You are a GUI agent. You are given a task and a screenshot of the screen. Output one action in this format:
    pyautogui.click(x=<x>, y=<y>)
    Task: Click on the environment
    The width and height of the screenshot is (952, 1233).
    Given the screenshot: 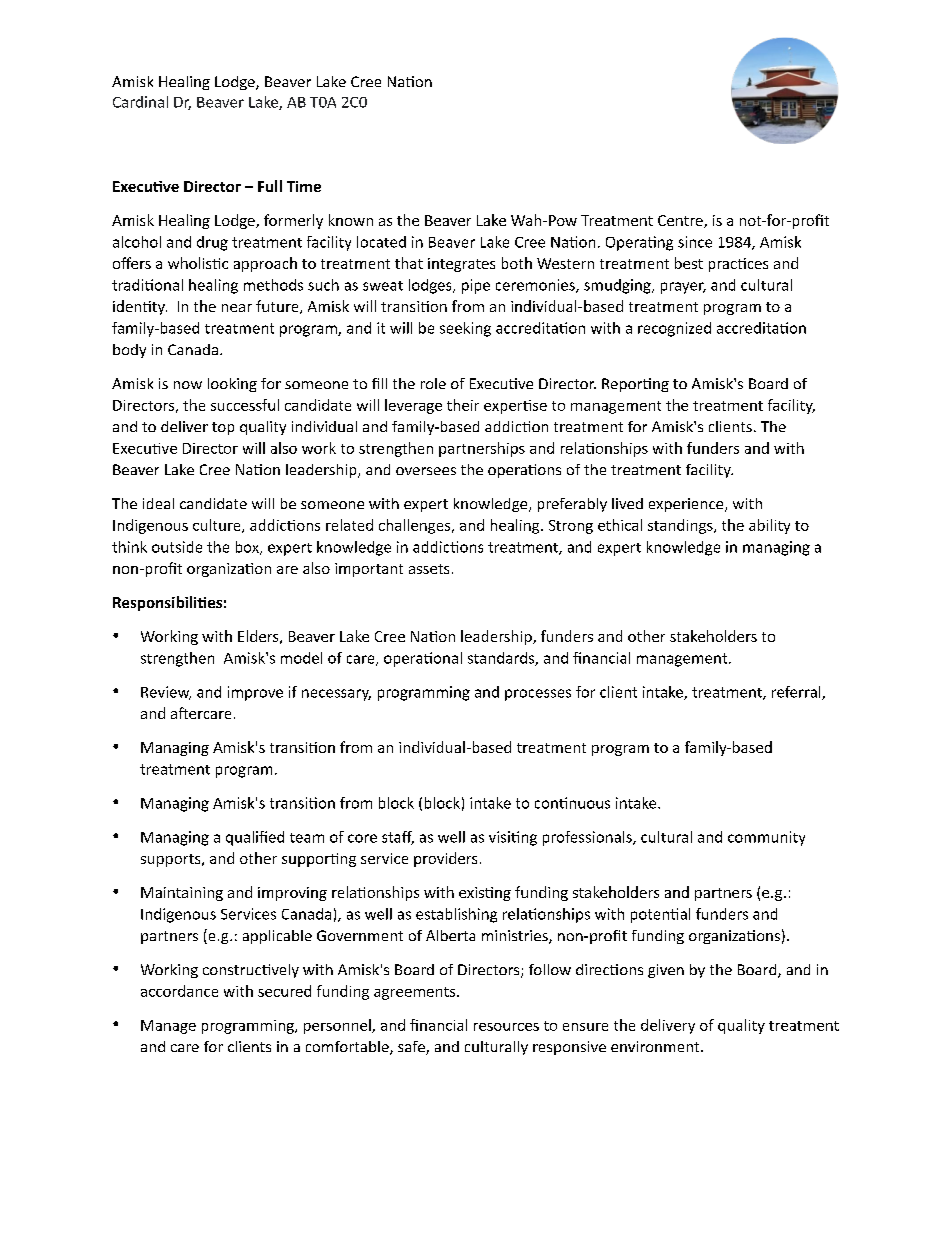 What is the action you would take?
    pyautogui.click(x=656, y=1046)
